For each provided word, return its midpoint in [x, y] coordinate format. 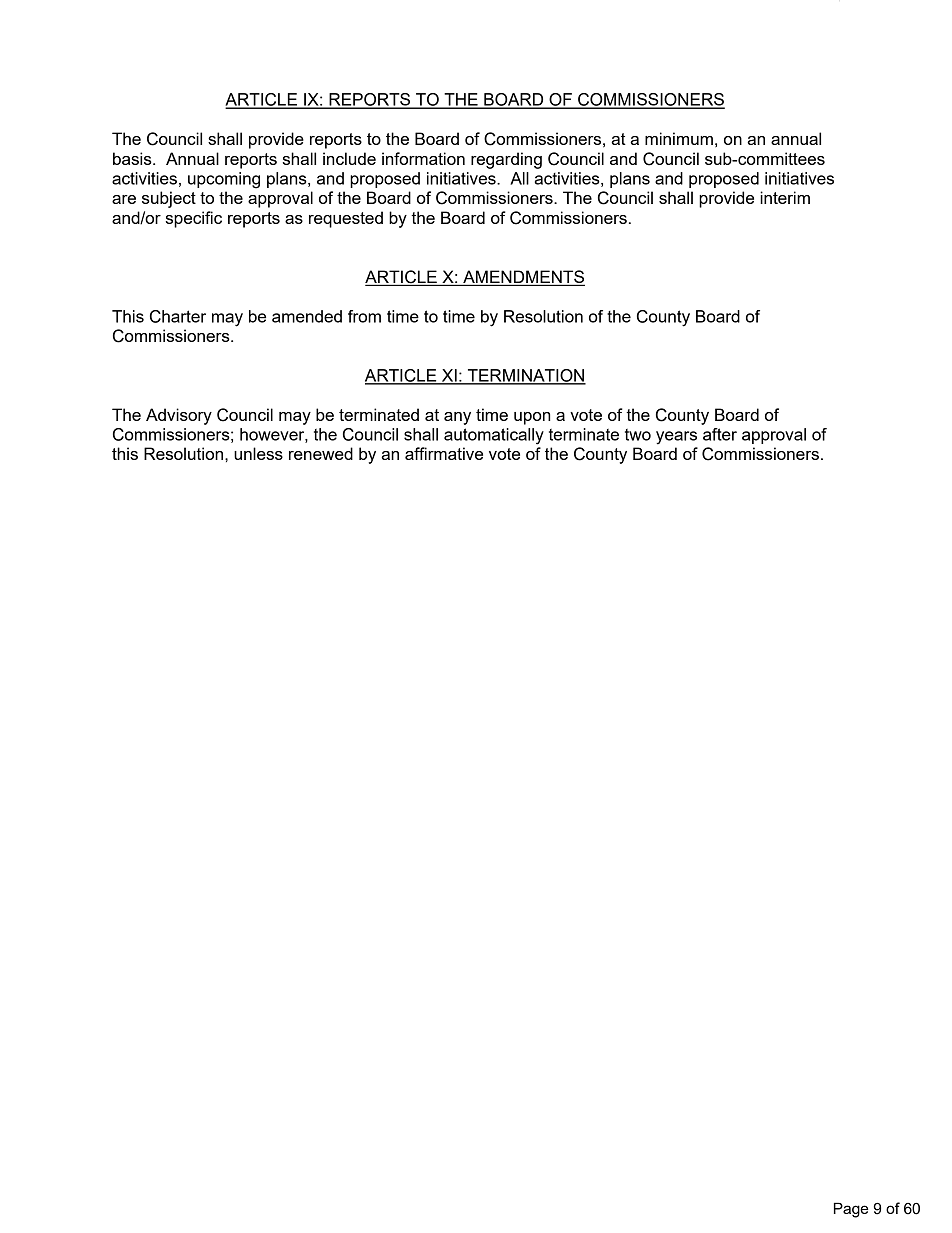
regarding [506, 160]
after [720, 434]
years [676, 438]
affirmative [444, 453]
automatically [494, 436]
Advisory [179, 416]
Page [851, 1210]
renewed [321, 453]
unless [258, 453]
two [638, 435]
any [457, 418]
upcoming [224, 180]
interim [785, 197]
